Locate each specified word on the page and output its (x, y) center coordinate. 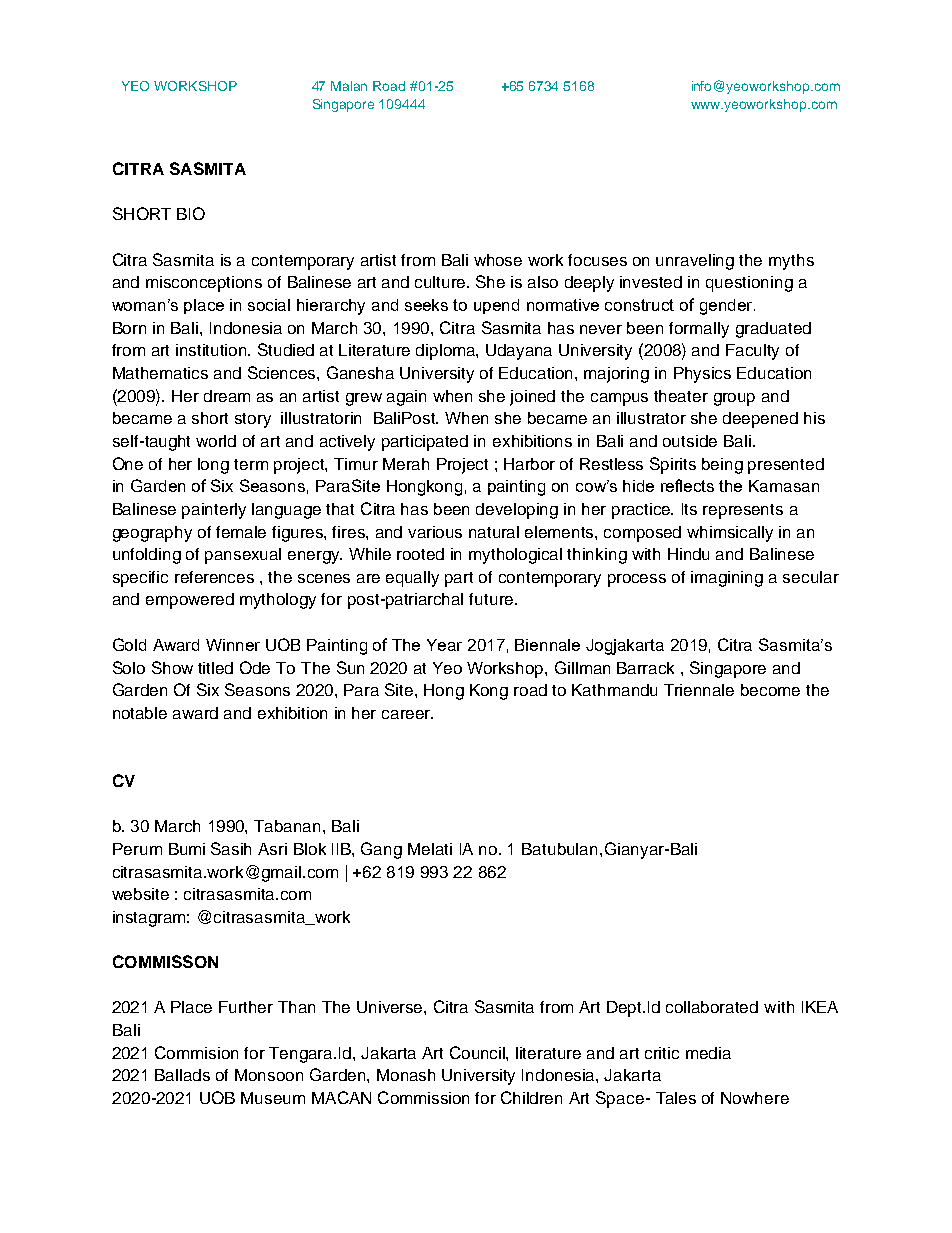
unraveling (695, 262)
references (214, 577)
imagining (727, 579)
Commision (196, 1052)
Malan (349, 86)
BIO (191, 213)
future (491, 599)
